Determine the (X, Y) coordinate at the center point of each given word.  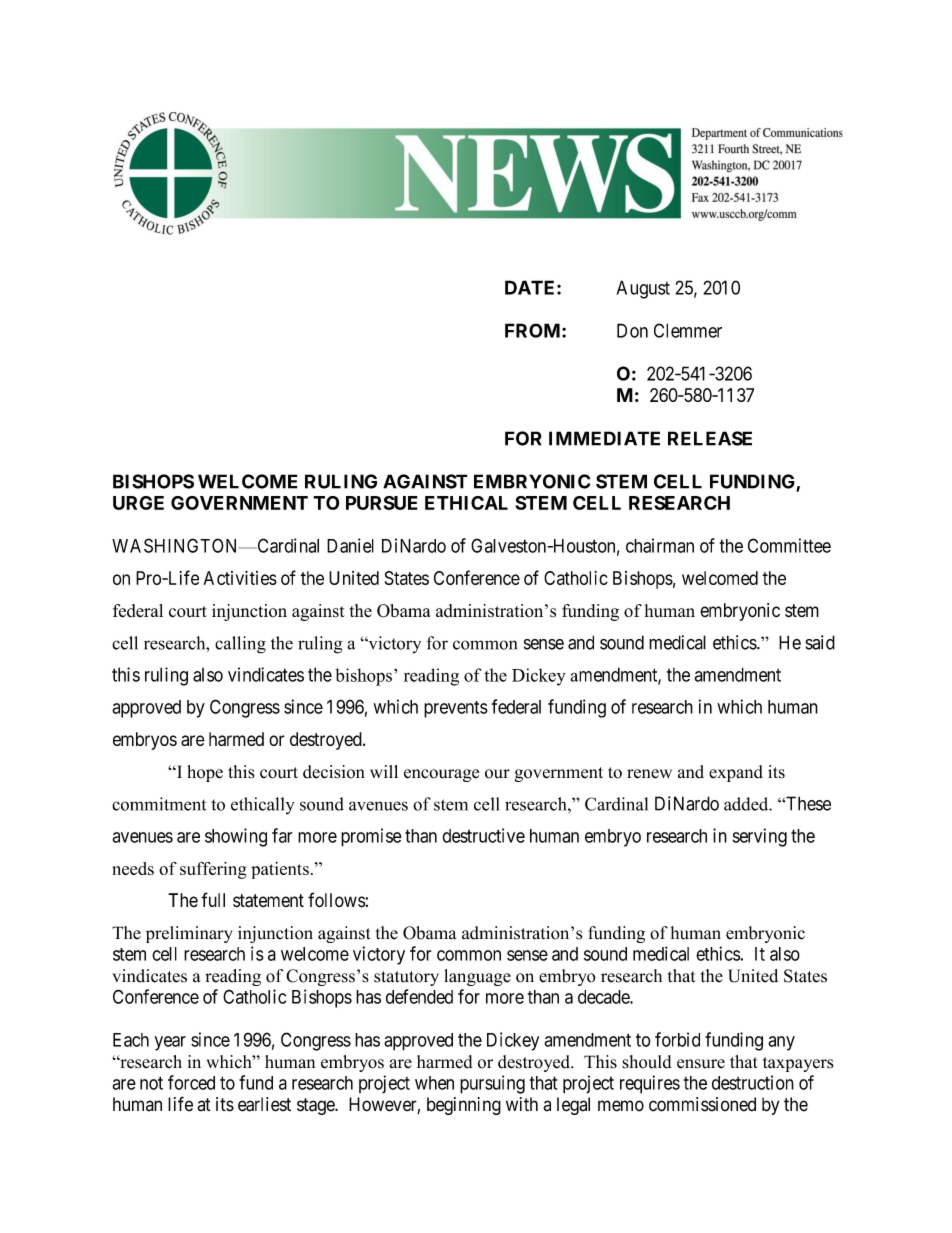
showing (236, 837)
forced (191, 1082)
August (643, 289)
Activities (240, 577)
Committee (789, 545)
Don (632, 330)
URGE (138, 503)
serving (760, 837)
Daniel (350, 545)
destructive (483, 835)
